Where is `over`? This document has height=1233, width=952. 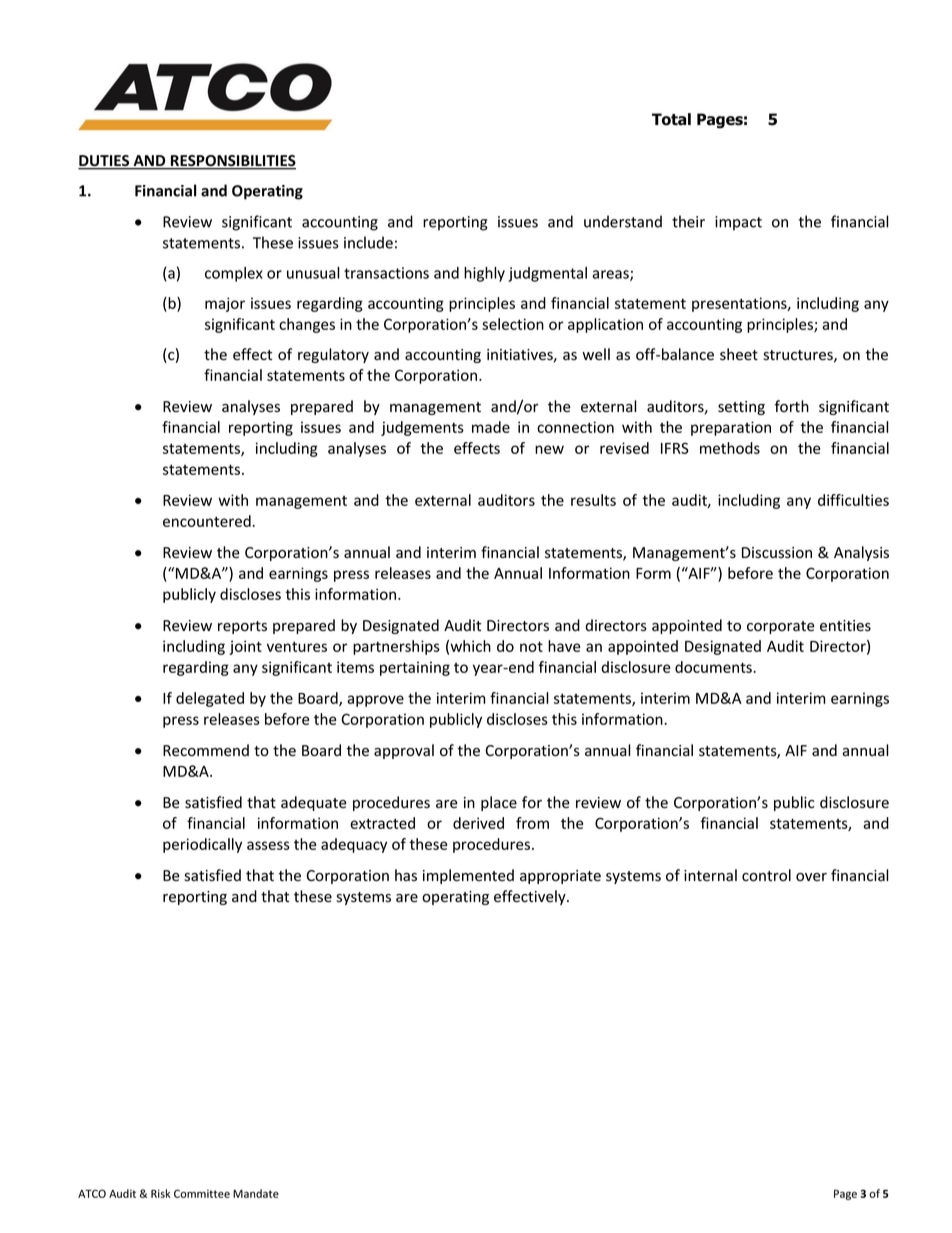 over is located at coordinates (811, 877).
